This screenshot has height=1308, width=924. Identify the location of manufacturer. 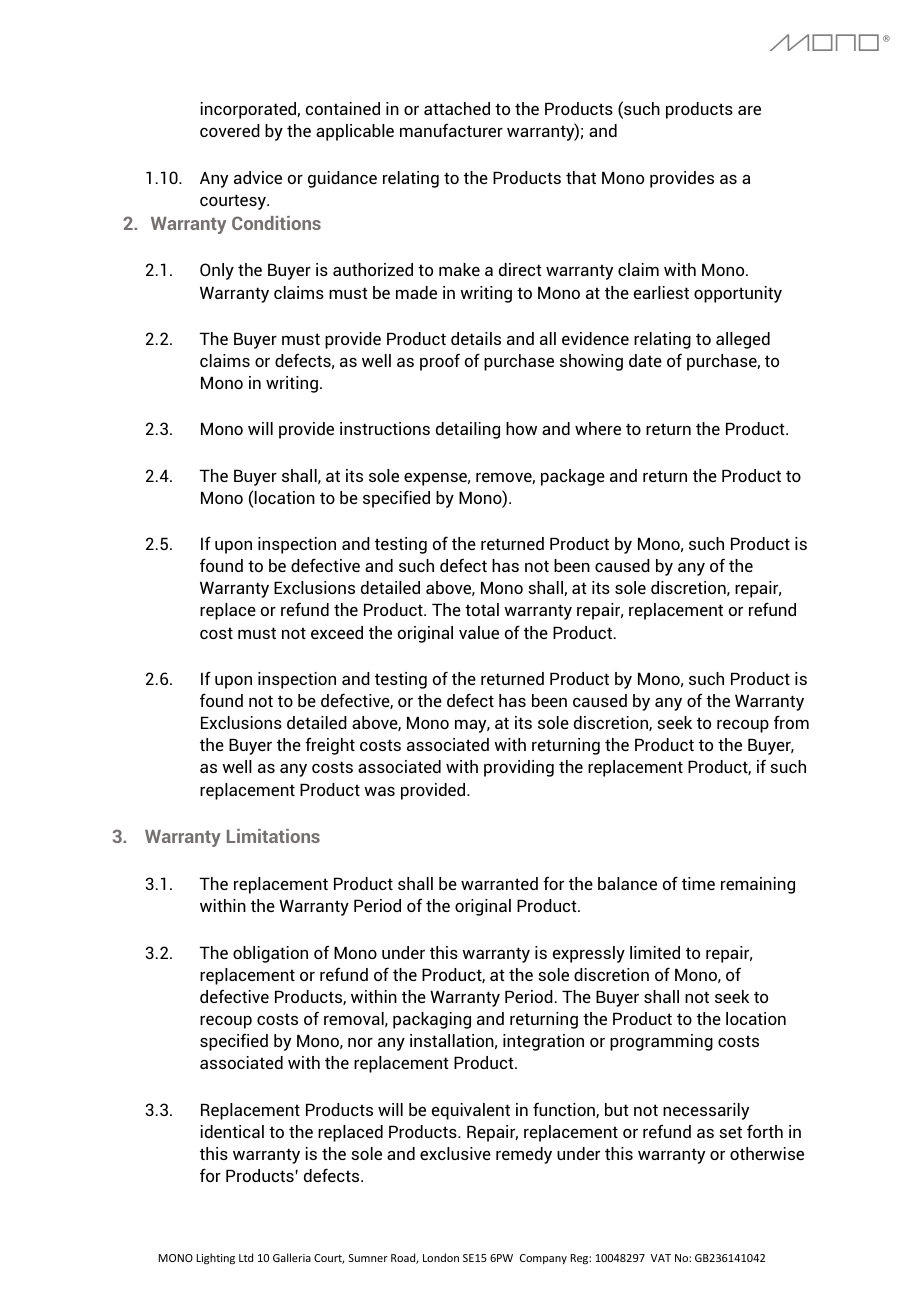
(451, 130).
